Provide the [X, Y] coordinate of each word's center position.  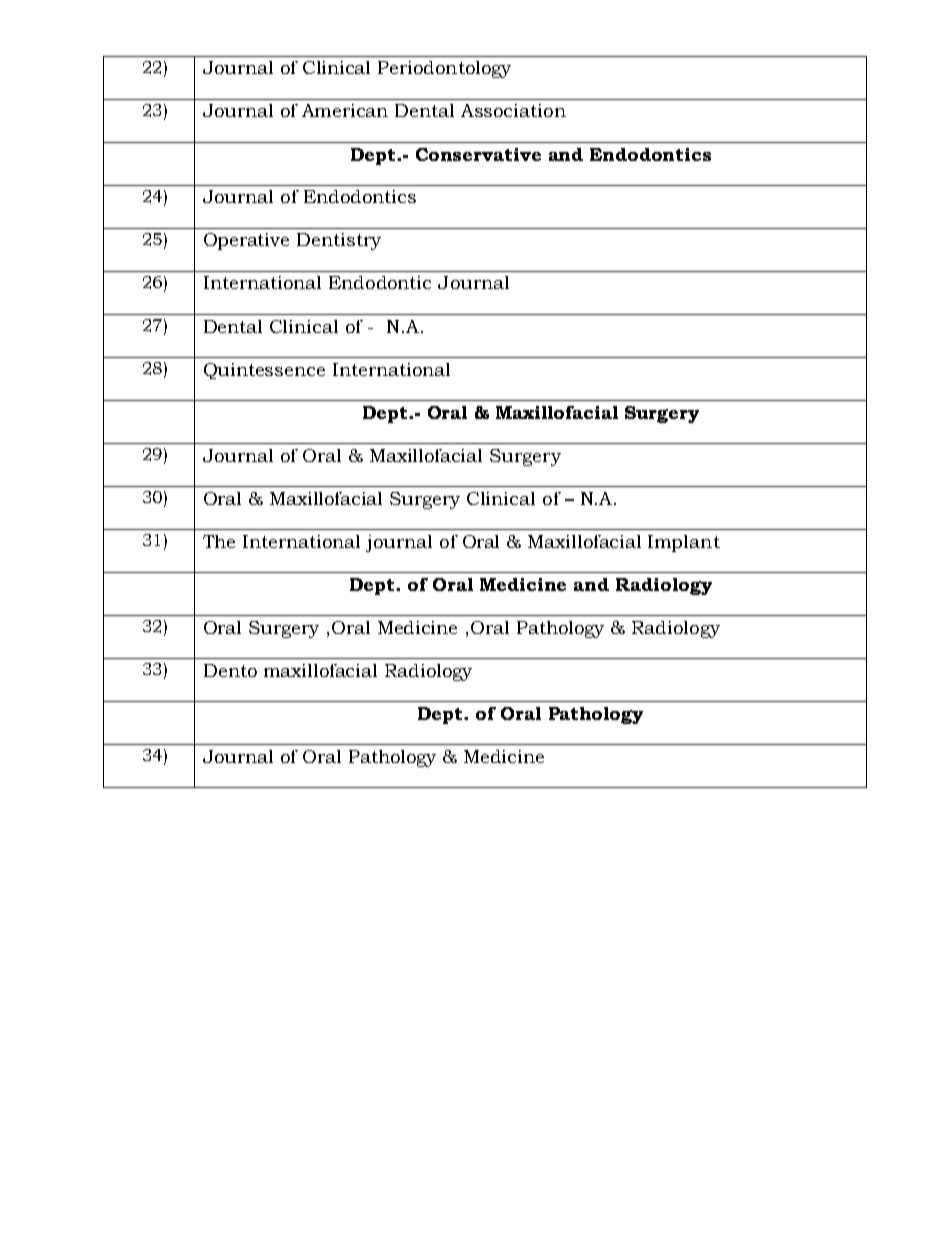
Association [513, 110]
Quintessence [264, 371]
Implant [684, 543]
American [345, 110]
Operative [246, 241]
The [219, 541]
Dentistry [339, 241]
